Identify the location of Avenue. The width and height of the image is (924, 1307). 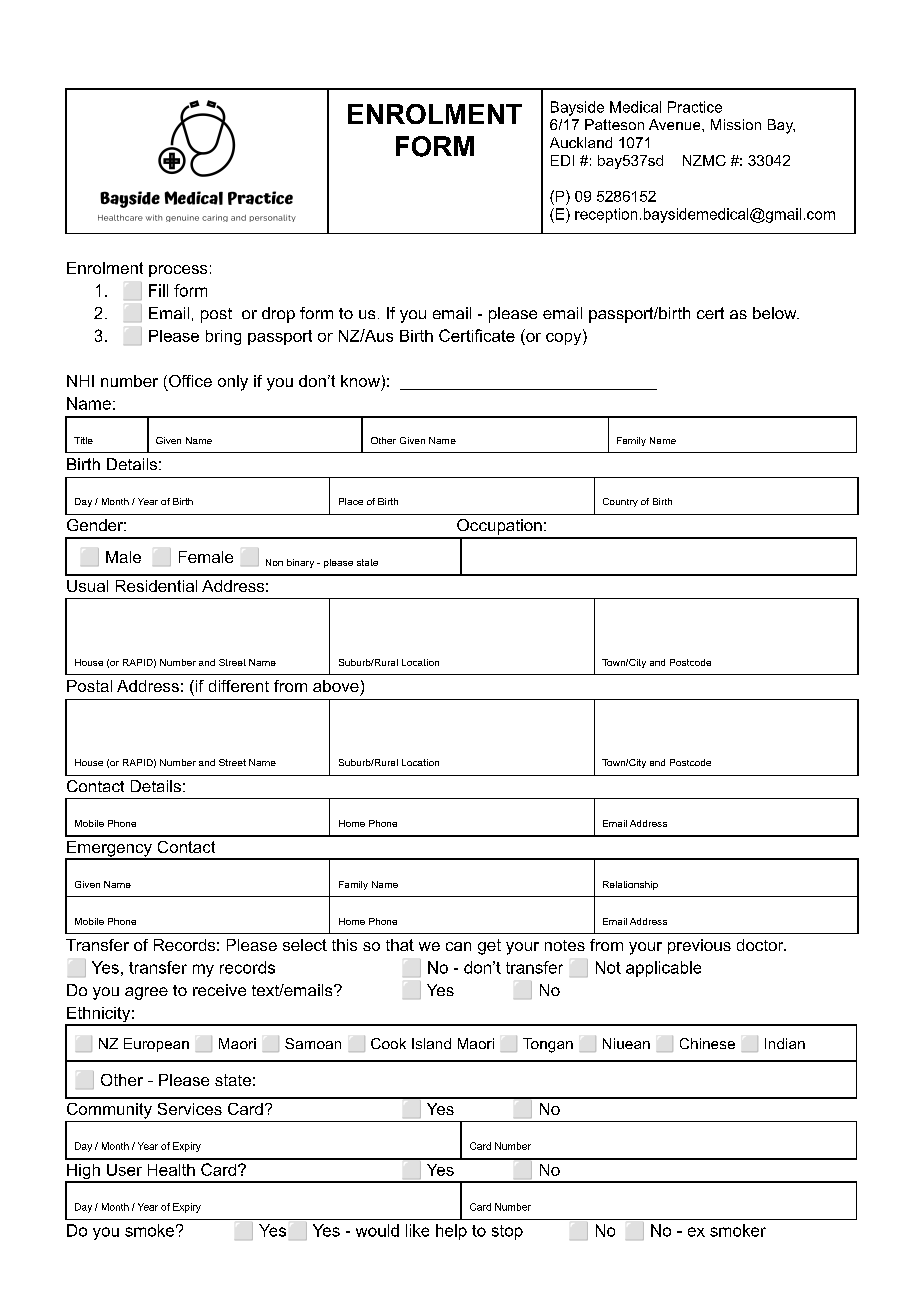
(676, 124).
